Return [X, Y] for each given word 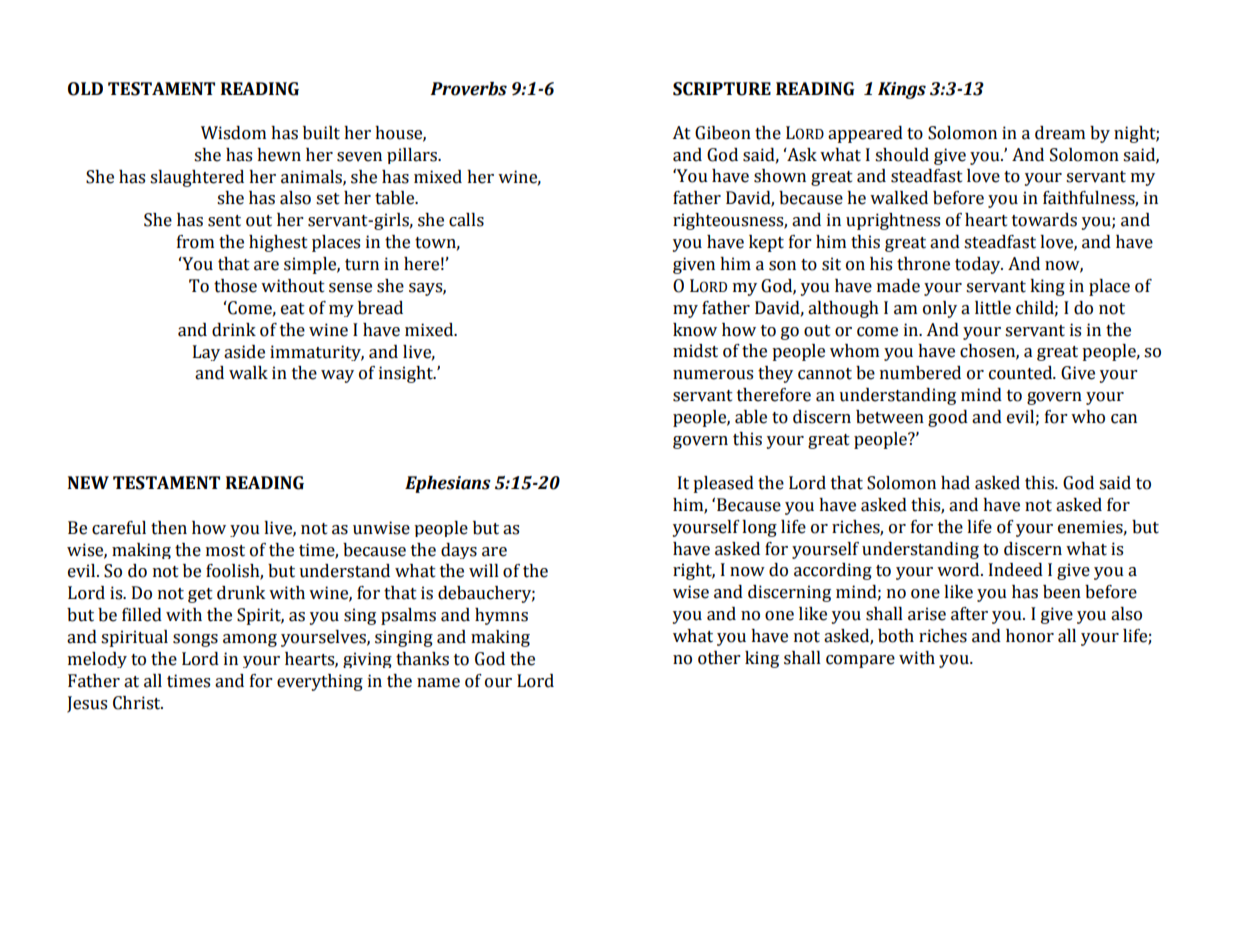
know [695, 330]
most [225, 551]
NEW [88, 482]
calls [466, 220]
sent [224, 221]
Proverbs [468, 89]
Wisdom [233, 133]
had [955, 483]
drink [234, 330]
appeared [865, 134]
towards [1044, 220]
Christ [138, 703]
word [959, 570]
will [484, 570]
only [940, 309]
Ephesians [448, 484]
